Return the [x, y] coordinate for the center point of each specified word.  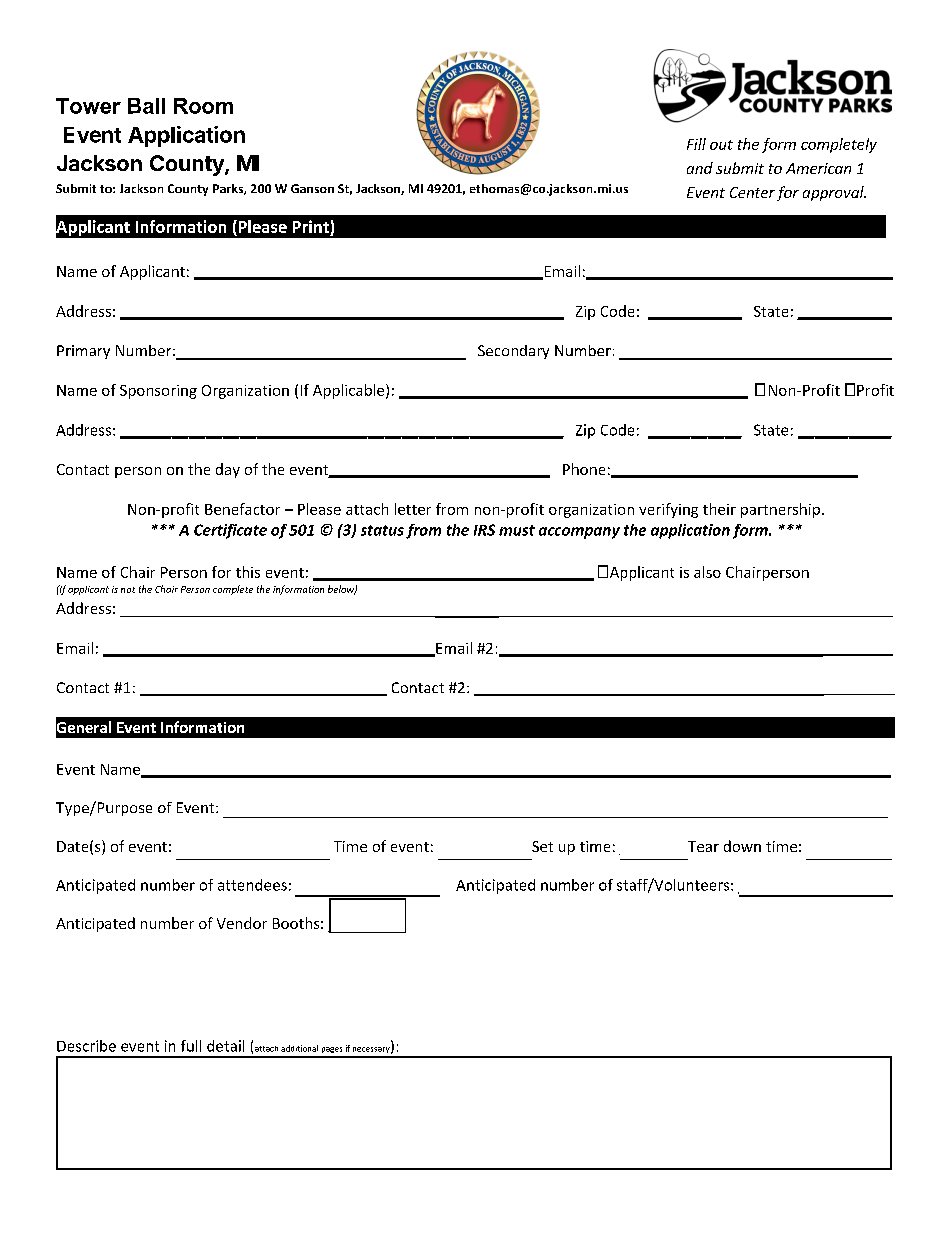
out [721, 145]
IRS [484, 530]
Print [311, 226]
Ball [146, 106]
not [128, 590]
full [191, 1046]
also [707, 572]
